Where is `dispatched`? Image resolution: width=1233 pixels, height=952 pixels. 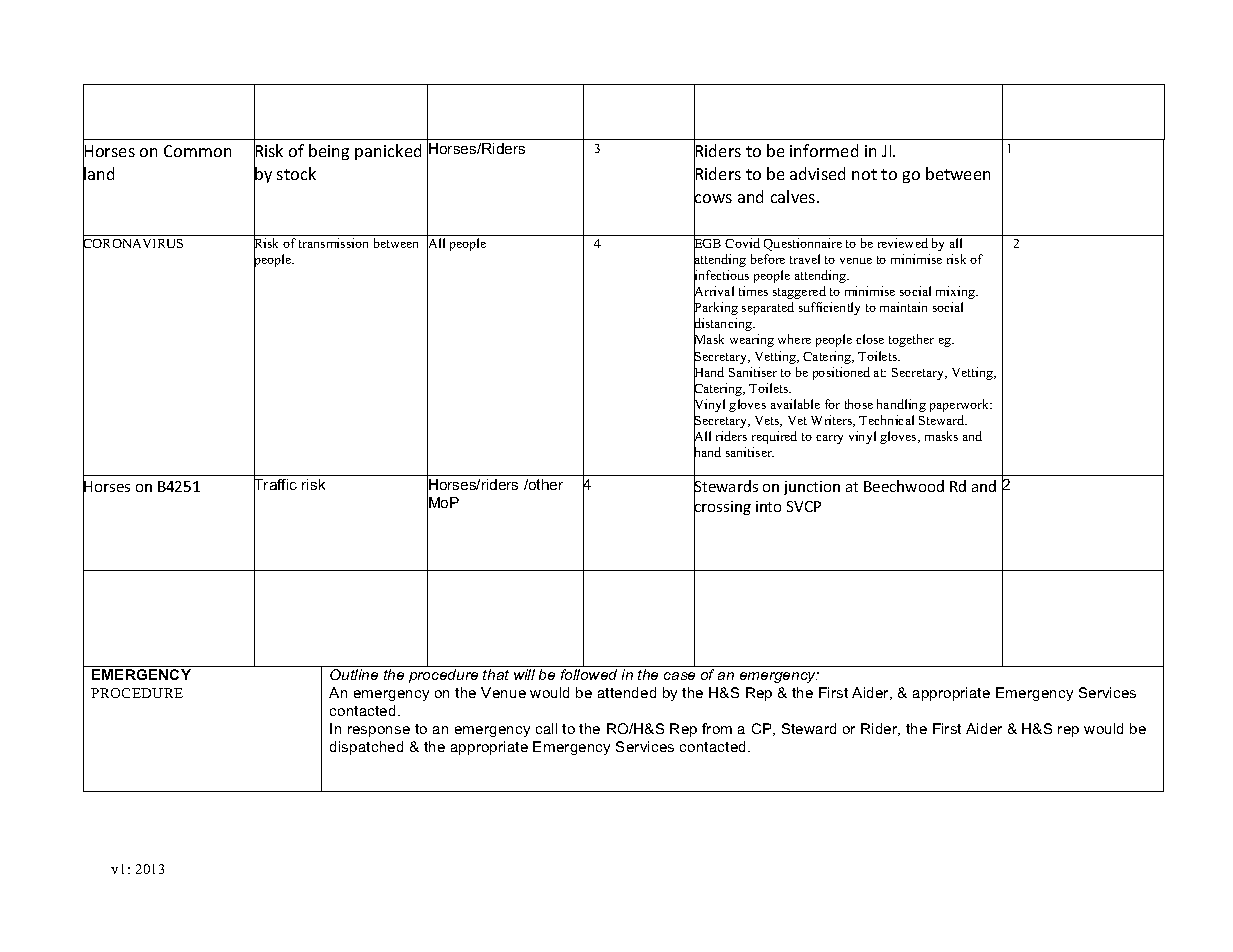
dispatched is located at coordinates (366, 748).
